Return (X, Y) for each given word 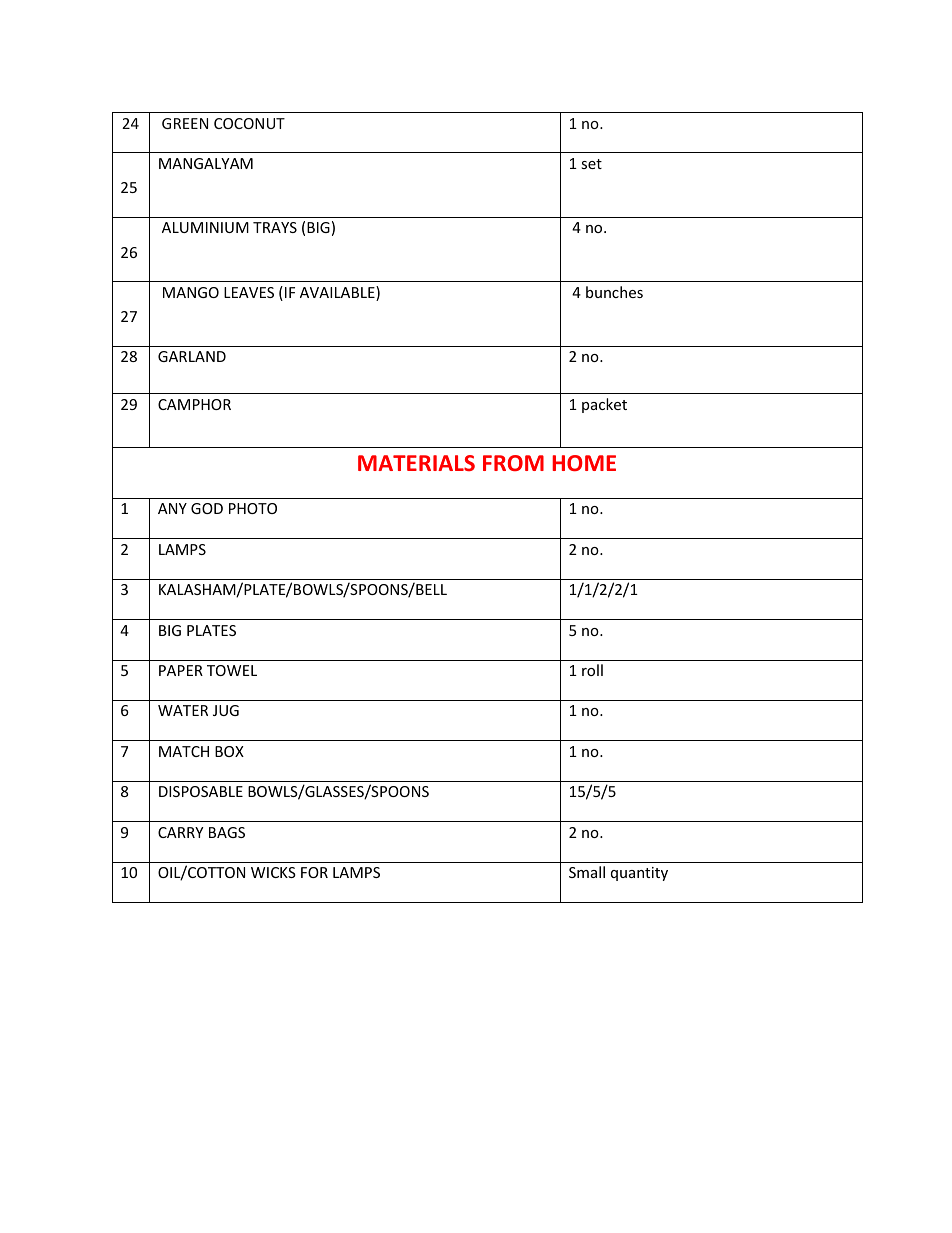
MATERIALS (416, 463)
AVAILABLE (338, 293)
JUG (226, 710)
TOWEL (232, 670)
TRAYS (275, 227)
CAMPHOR (194, 404)
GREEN (185, 123)
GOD (207, 508)
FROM (513, 463)
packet (604, 405)
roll (592, 670)
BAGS (227, 832)
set (591, 164)
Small (587, 872)
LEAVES (249, 292)
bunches (614, 292)
